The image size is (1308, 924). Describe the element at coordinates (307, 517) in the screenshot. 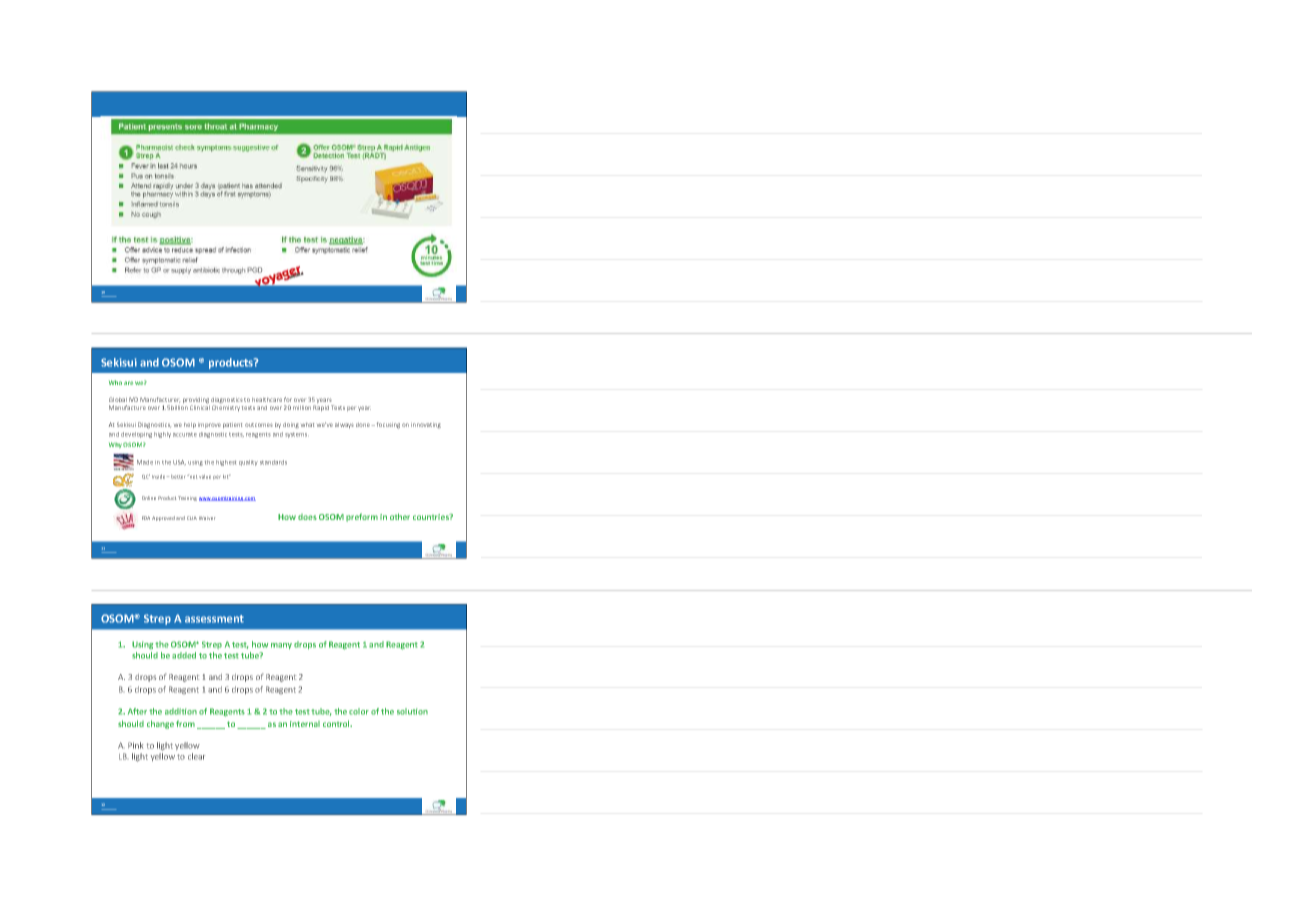

I see `does` at that location.
